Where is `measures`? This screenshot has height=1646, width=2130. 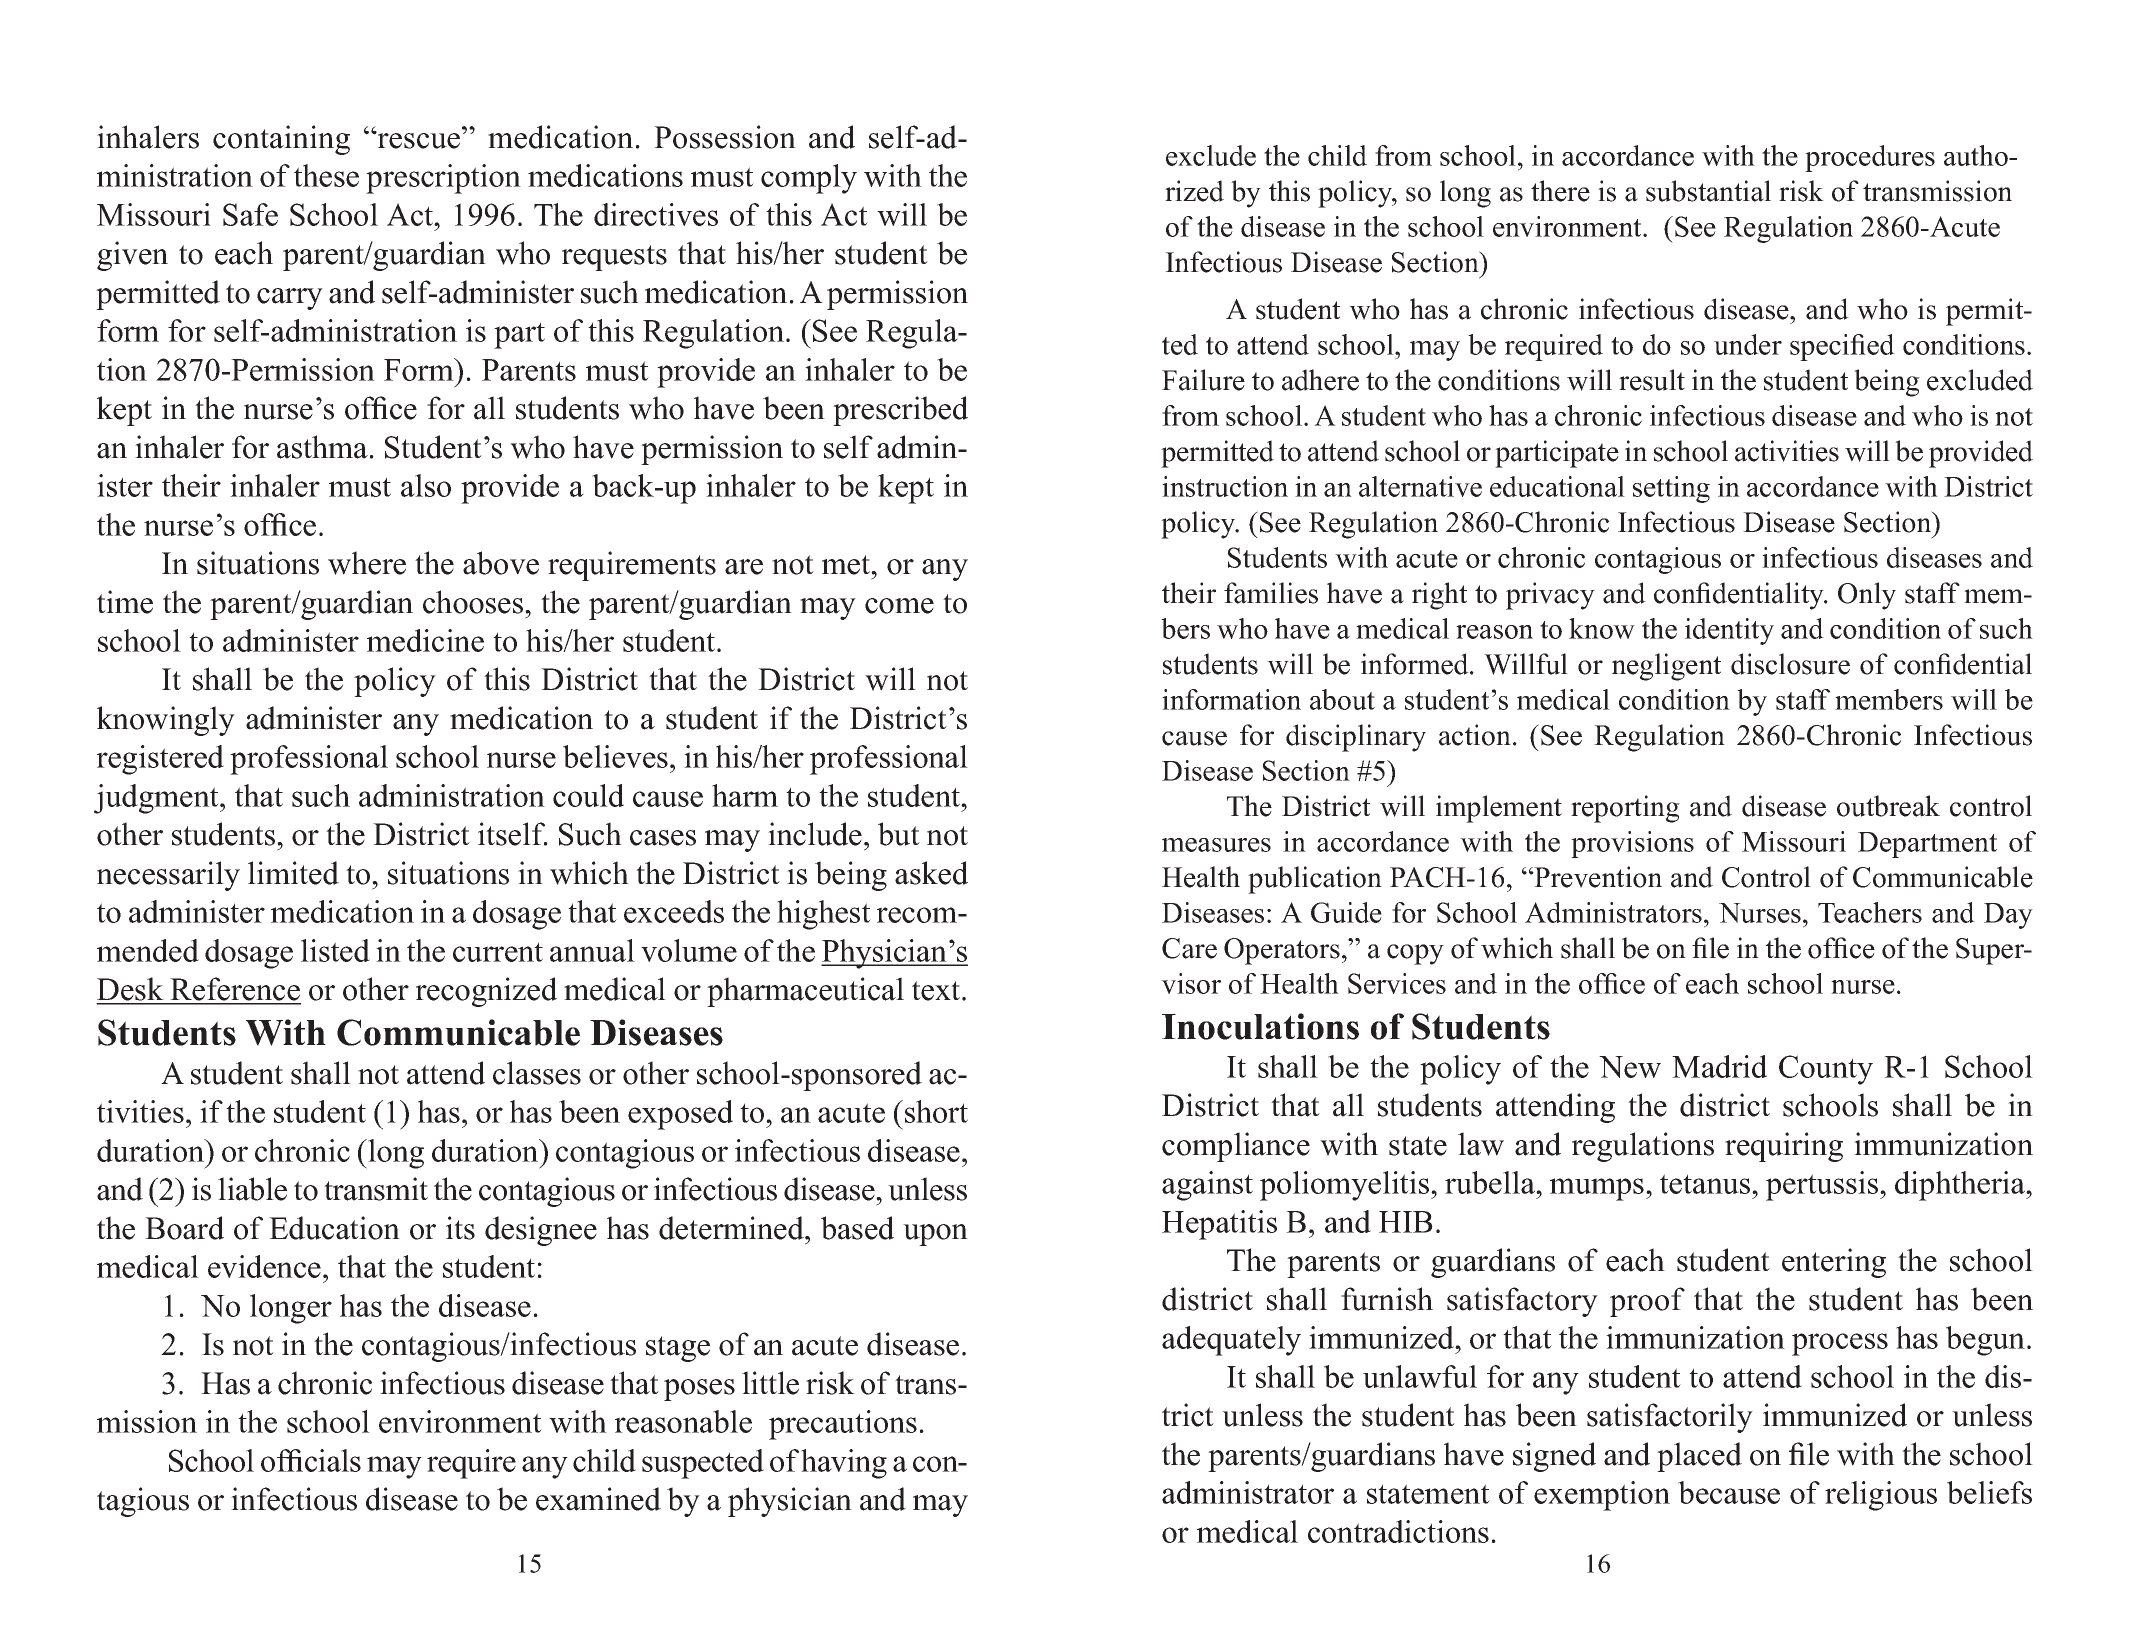
measures is located at coordinates (1216, 845).
